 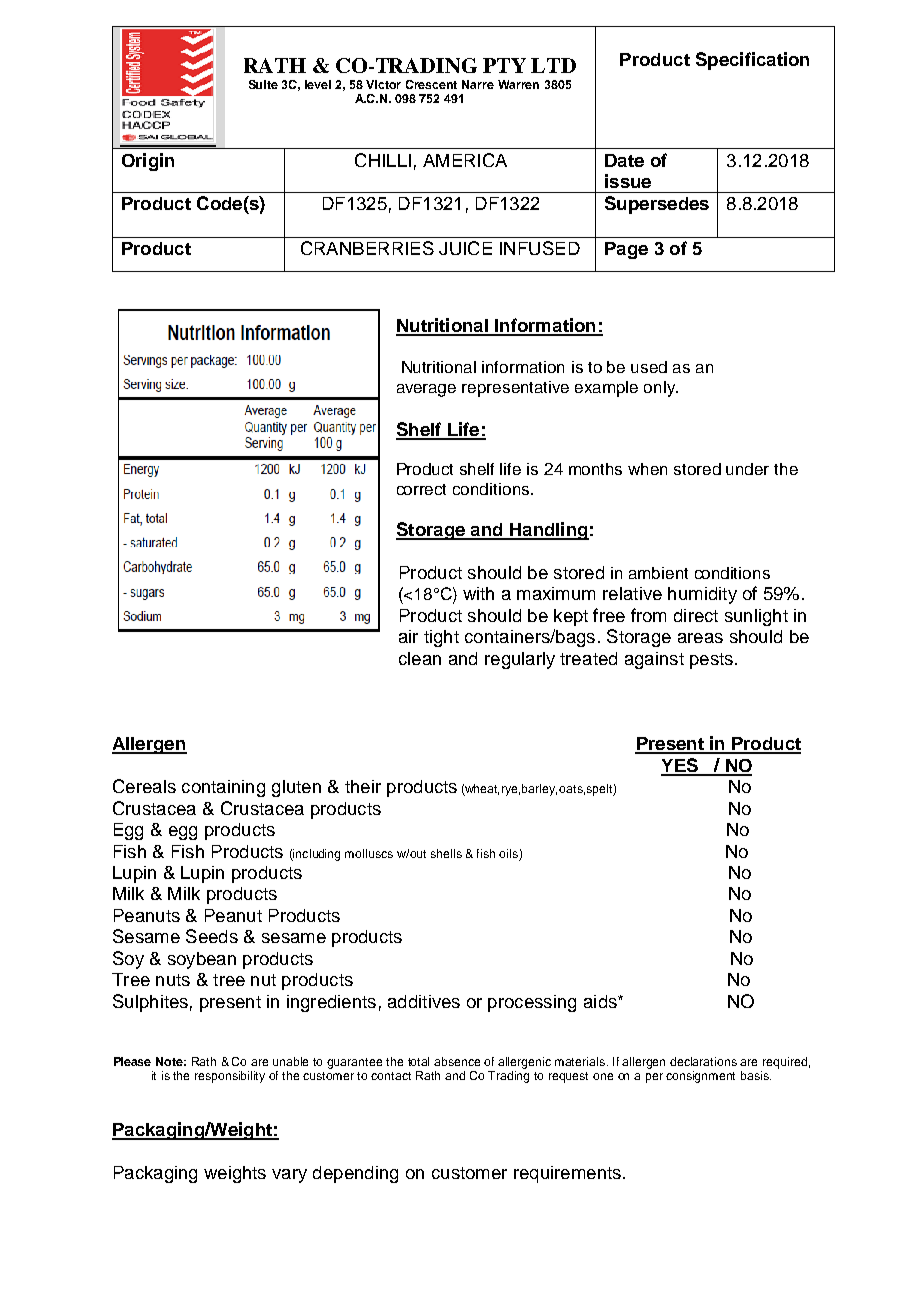 What do you see at coordinates (223, 788) in the image?
I see `containing` at bounding box center [223, 788].
